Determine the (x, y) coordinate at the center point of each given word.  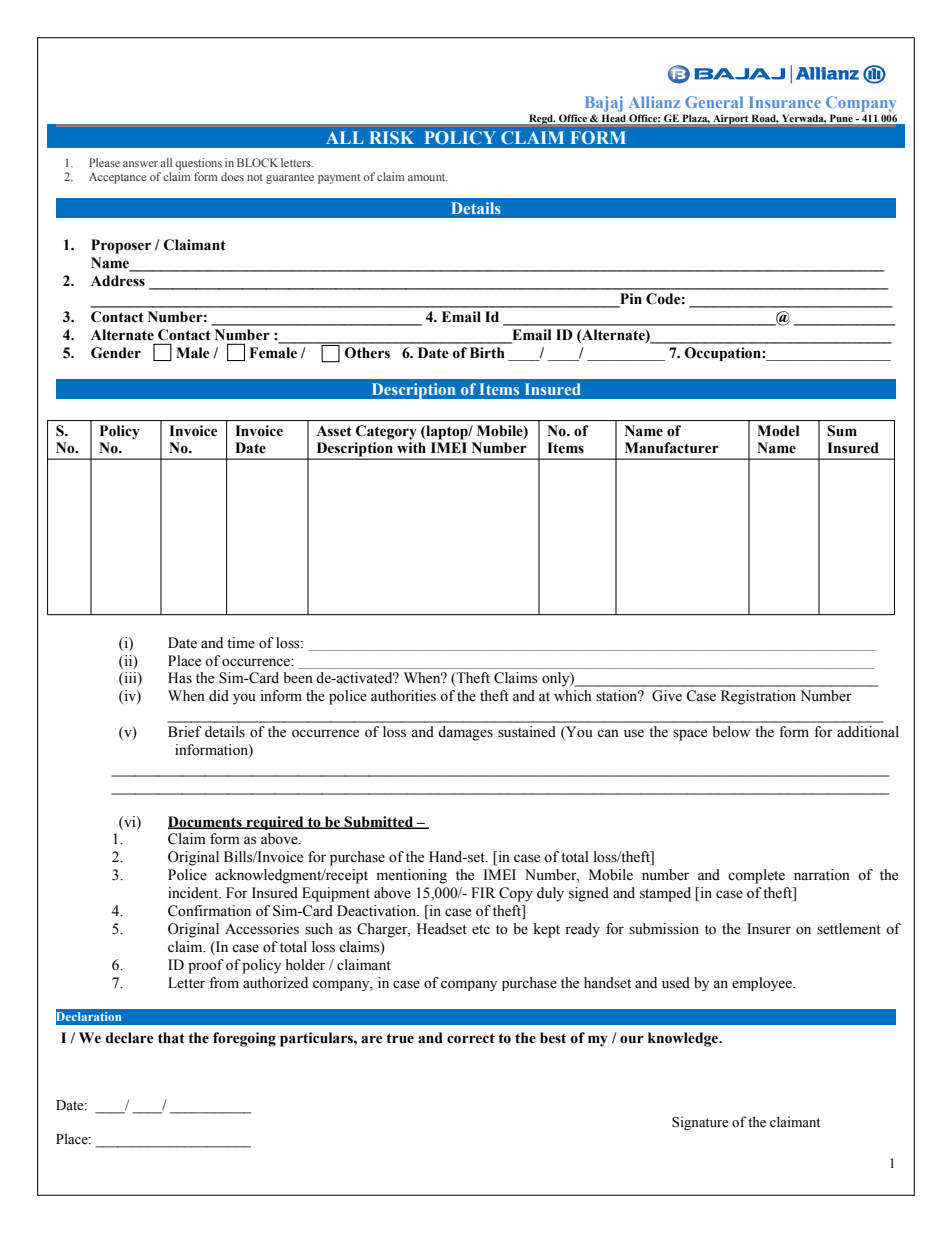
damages (465, 733)
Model (778, 431)
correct (471, 1038)
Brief (185, 732)
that (171, 1038)
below (731, 732)
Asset (334, 431)
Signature (700, 1123)
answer (140, 164)
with (411, 448)
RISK (391, 137)
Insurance (785, 102)
